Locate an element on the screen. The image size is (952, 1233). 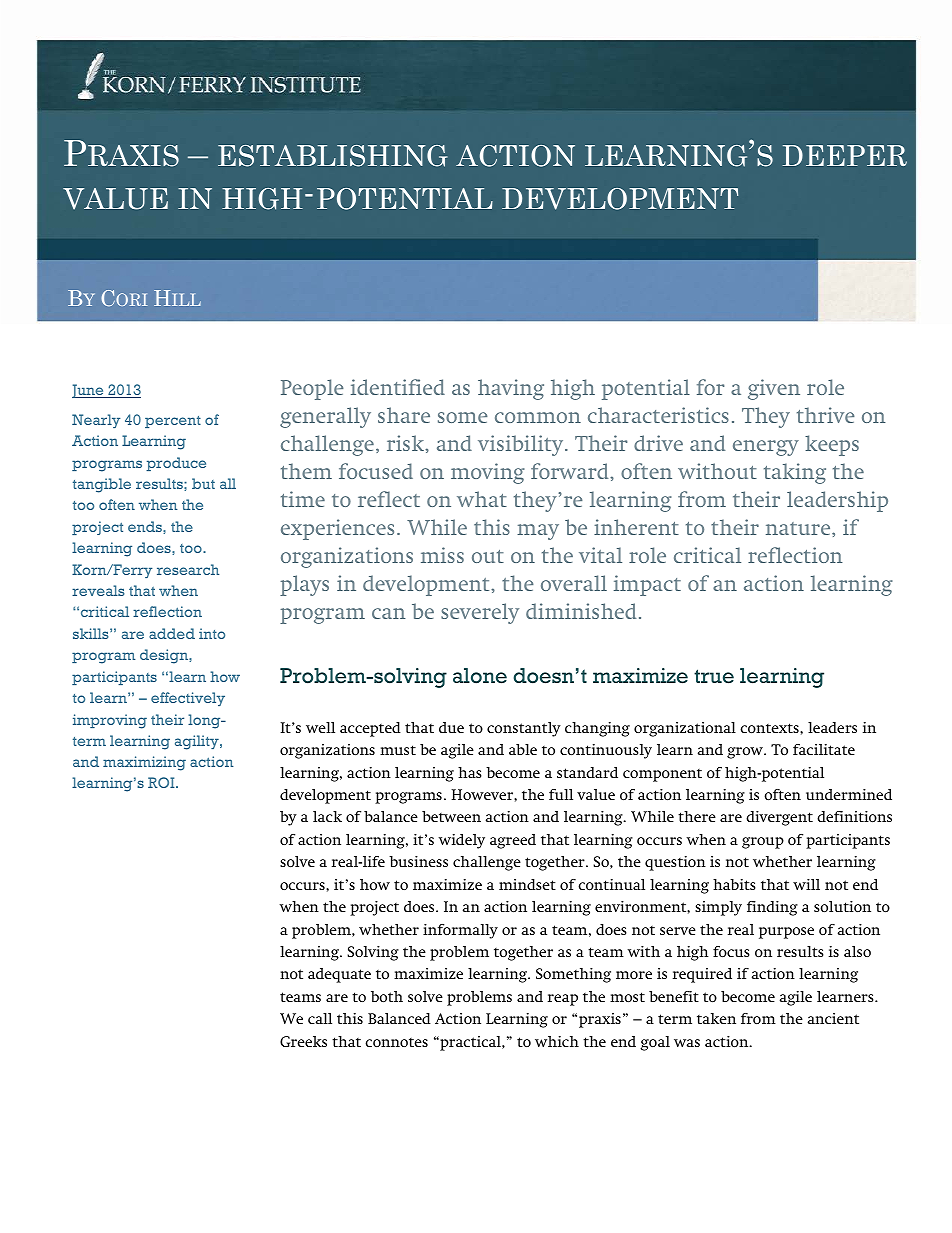
ESTABLISHING is located at coordinates (332, 156).
